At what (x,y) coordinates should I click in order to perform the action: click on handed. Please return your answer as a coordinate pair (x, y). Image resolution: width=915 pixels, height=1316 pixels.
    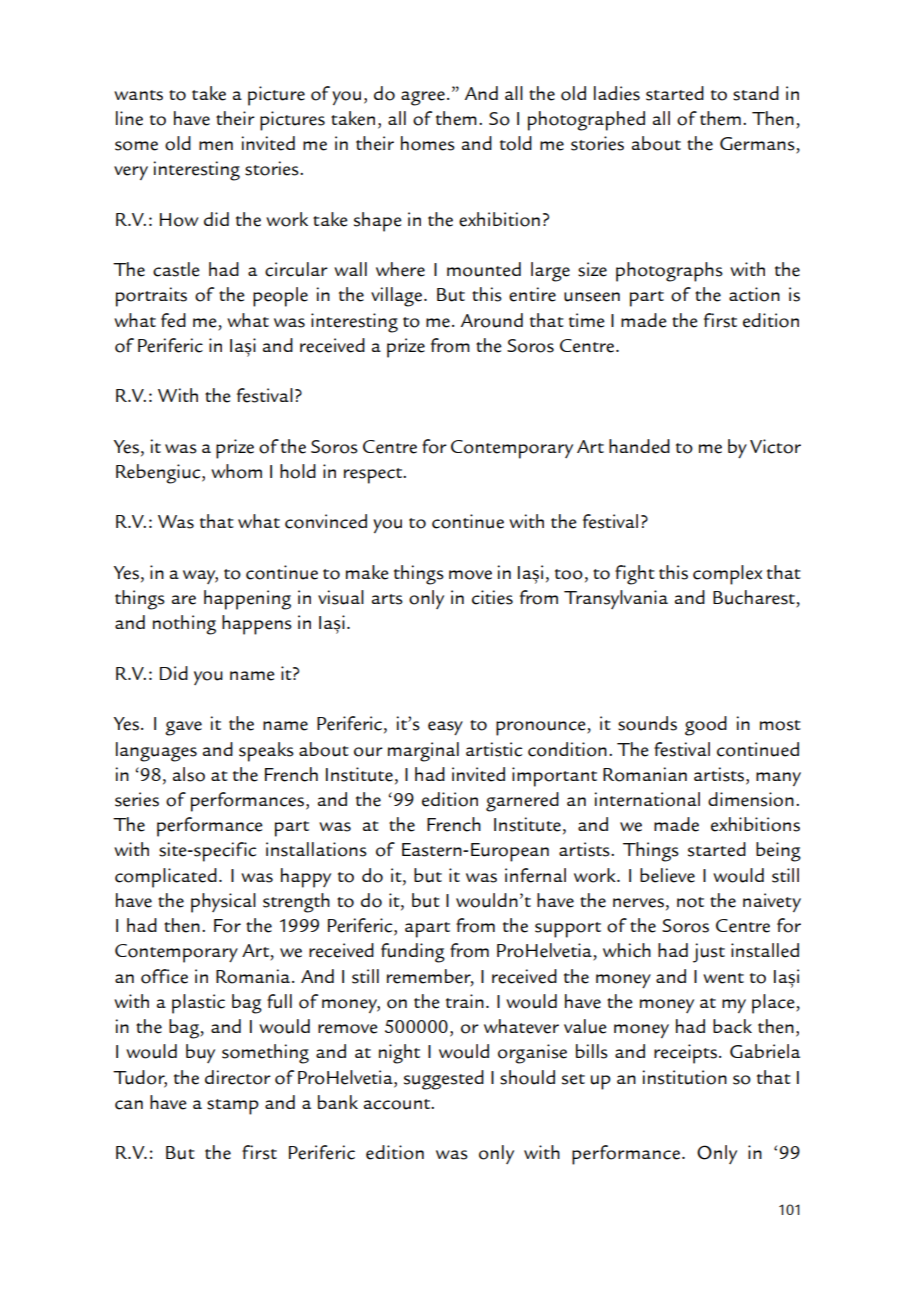
    Looking at the image, I should click on (639, 446).
